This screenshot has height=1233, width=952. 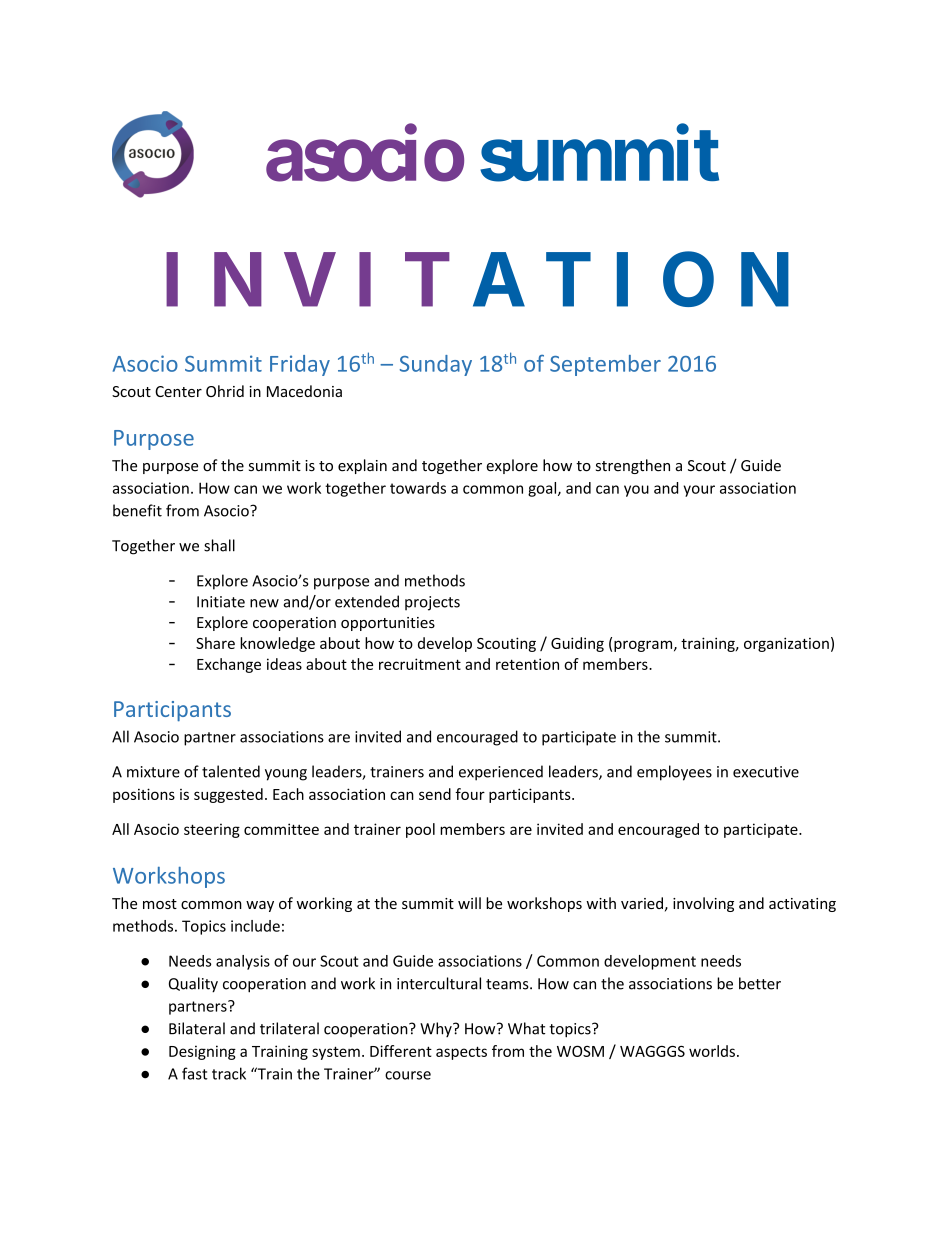 What do you see at coordinates (202, 1052) in the screenshot?
I see `Designing` at bounding box center [202, 1052].
